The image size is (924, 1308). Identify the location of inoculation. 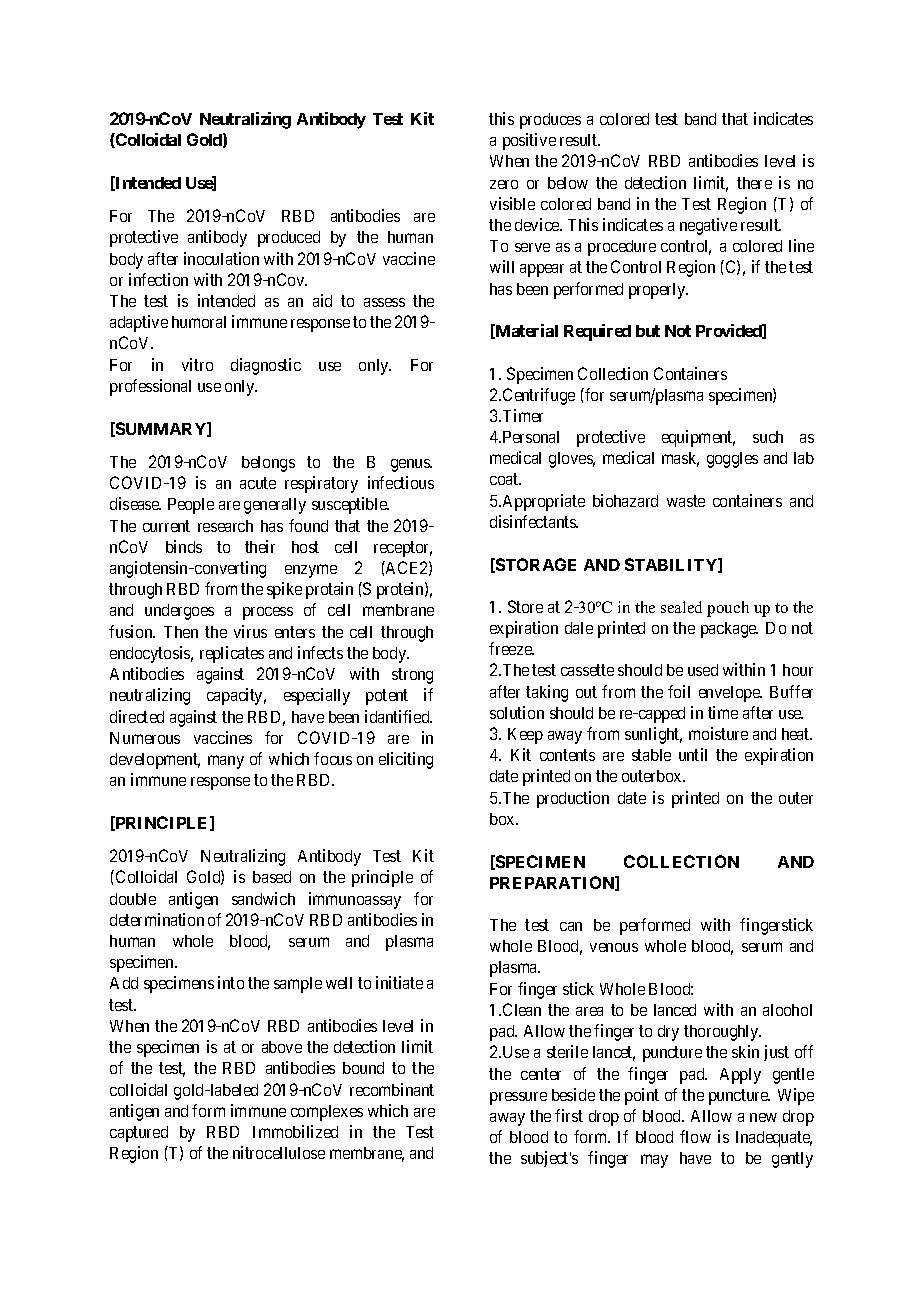
(221, 258).
